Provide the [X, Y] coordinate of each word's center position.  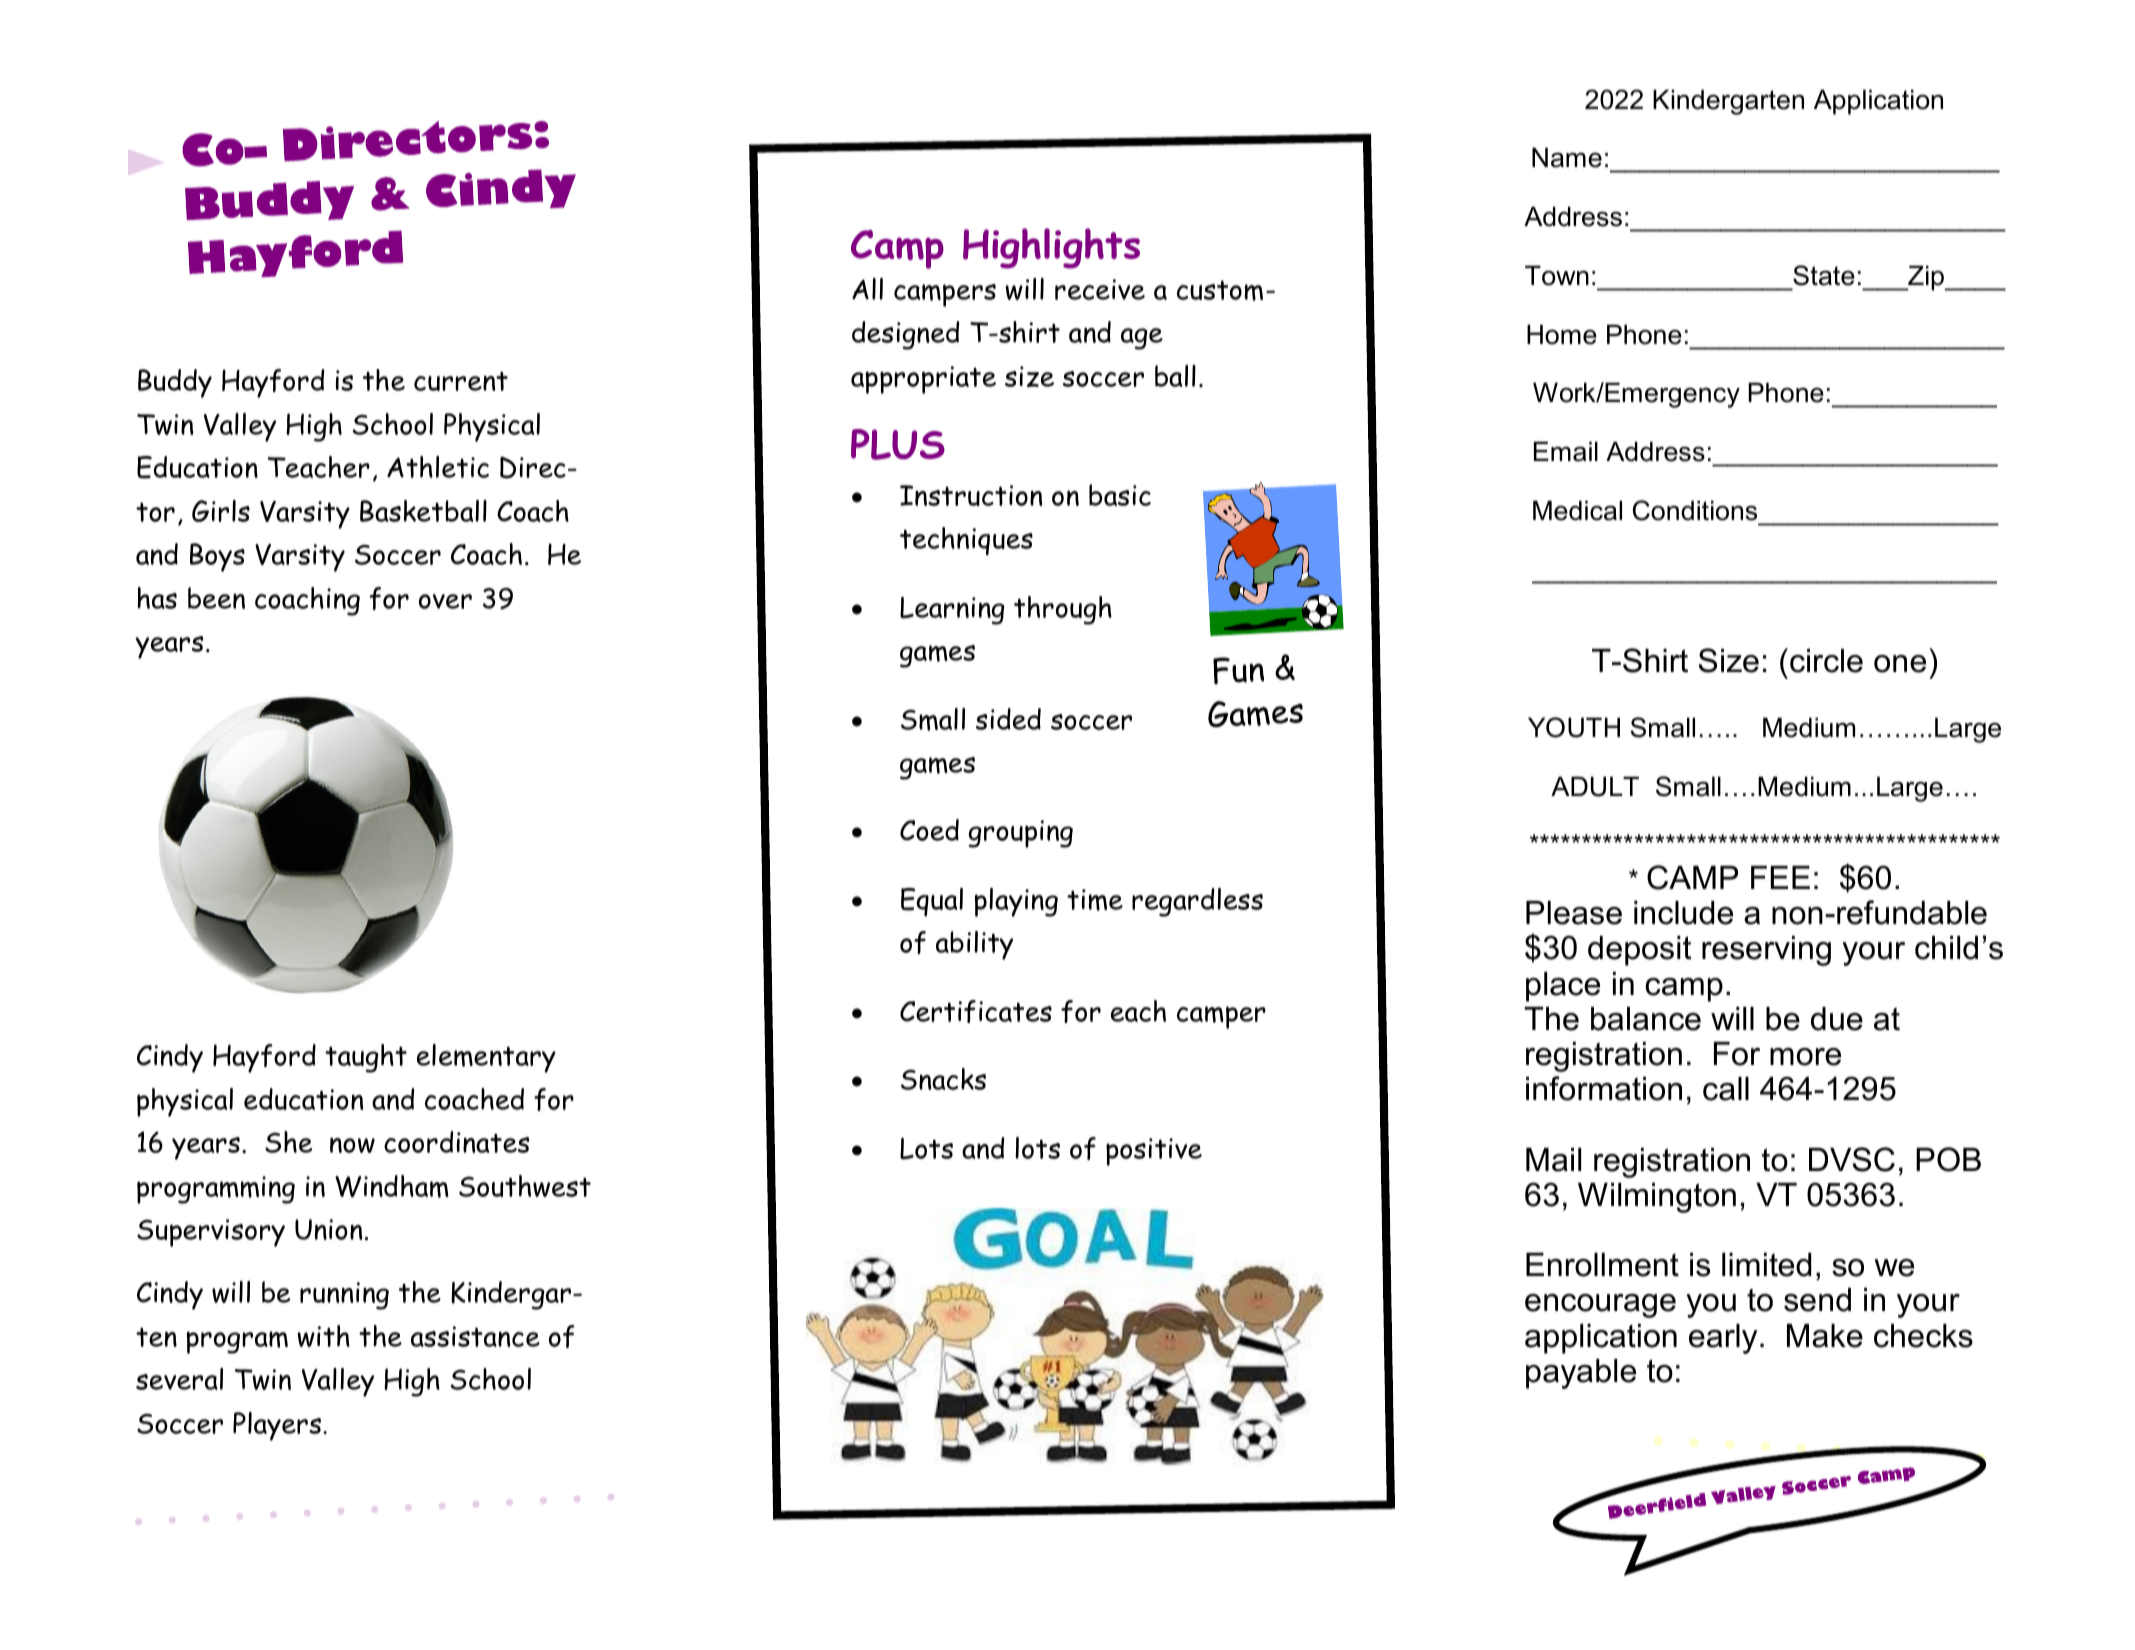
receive [1100, 289]
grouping [1021, 834]
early [1723, 1339]
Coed [929, 830]
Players [277, 1426]
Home [1562, 334]
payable [1581, 1374]
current [461, 381]
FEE [1780, 877]
